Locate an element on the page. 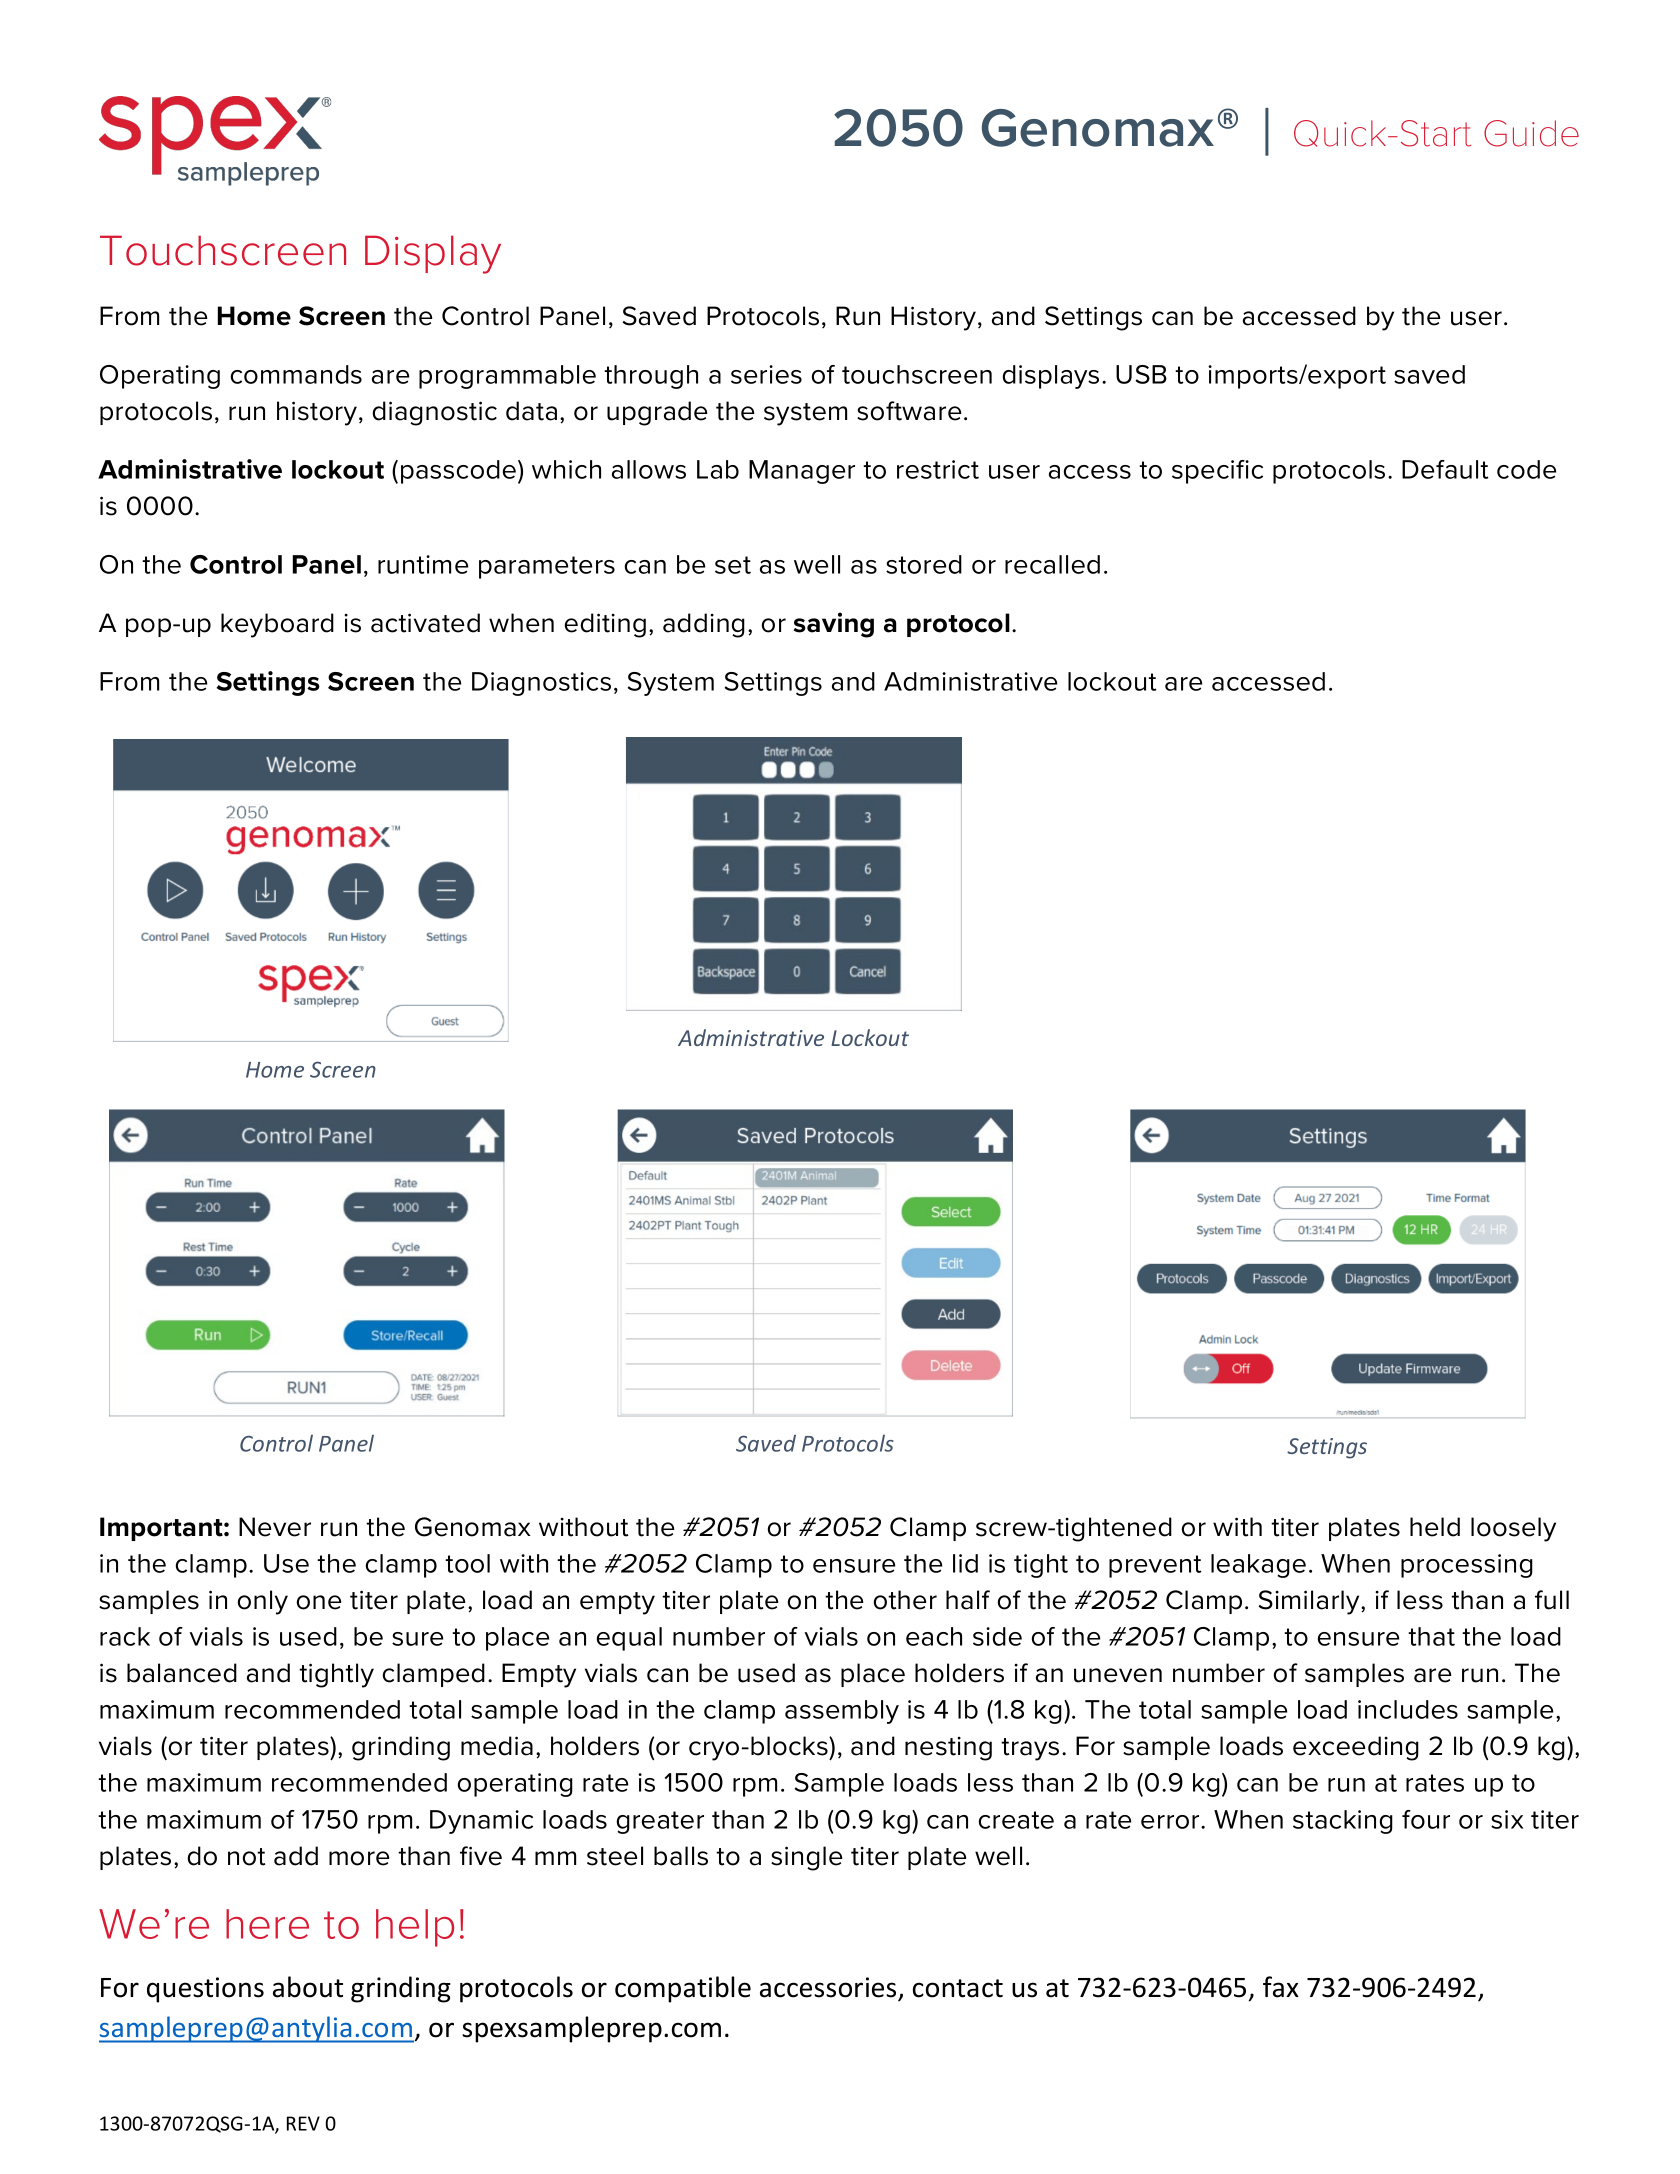 The height and width of the image is (2174, 1680). here is located at coordinates (267, 1924).
